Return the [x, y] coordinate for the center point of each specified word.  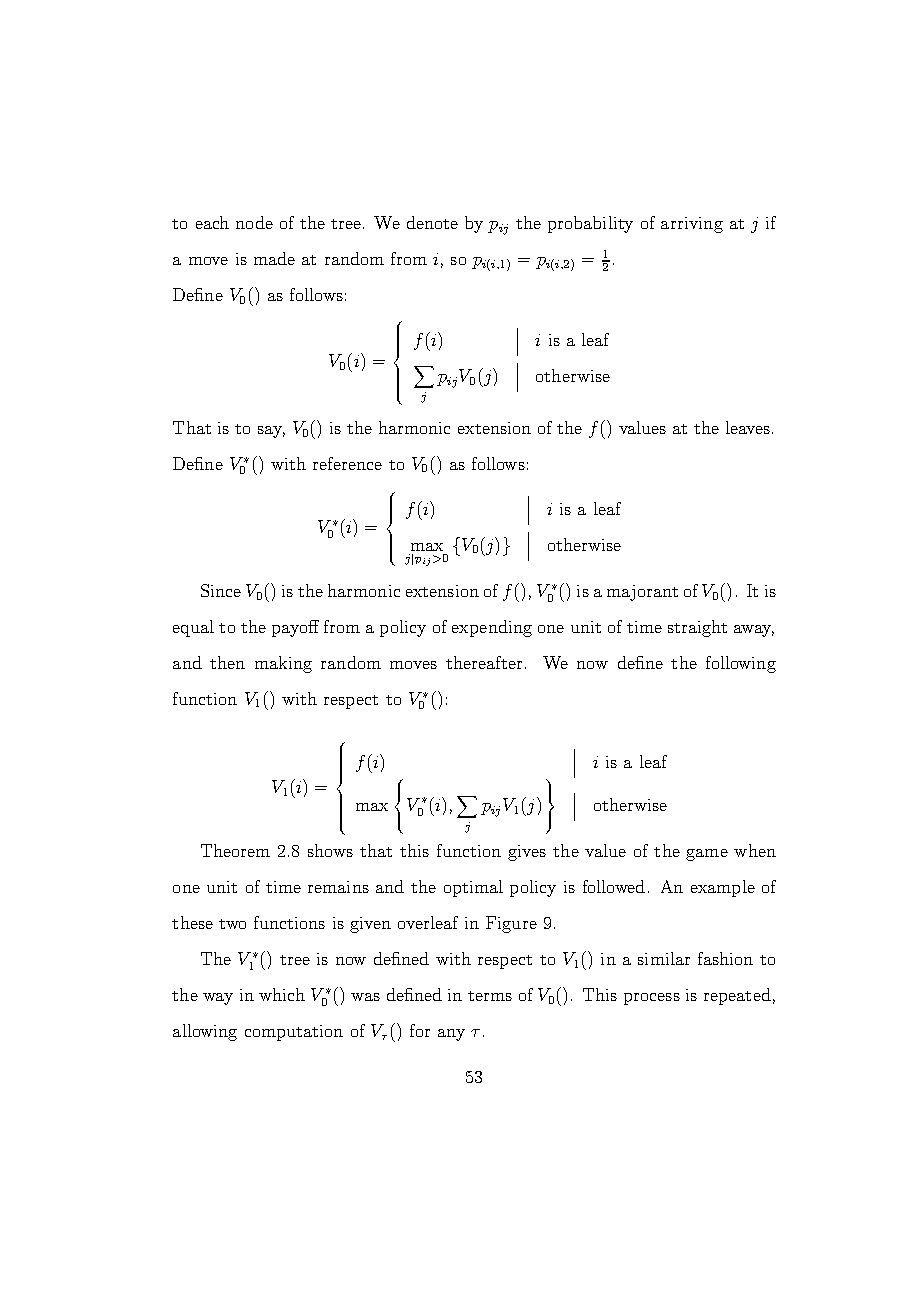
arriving [692, 225]
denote [432, 222]
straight [697, 628]
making [283, 664]
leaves [749, 427]
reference [347, 463]
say [271, 432]
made [274, 258]
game [707, 855]
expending [492, 628]
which [282, 994]
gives [527, 853]
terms [490, 996]
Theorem [235, 850]
